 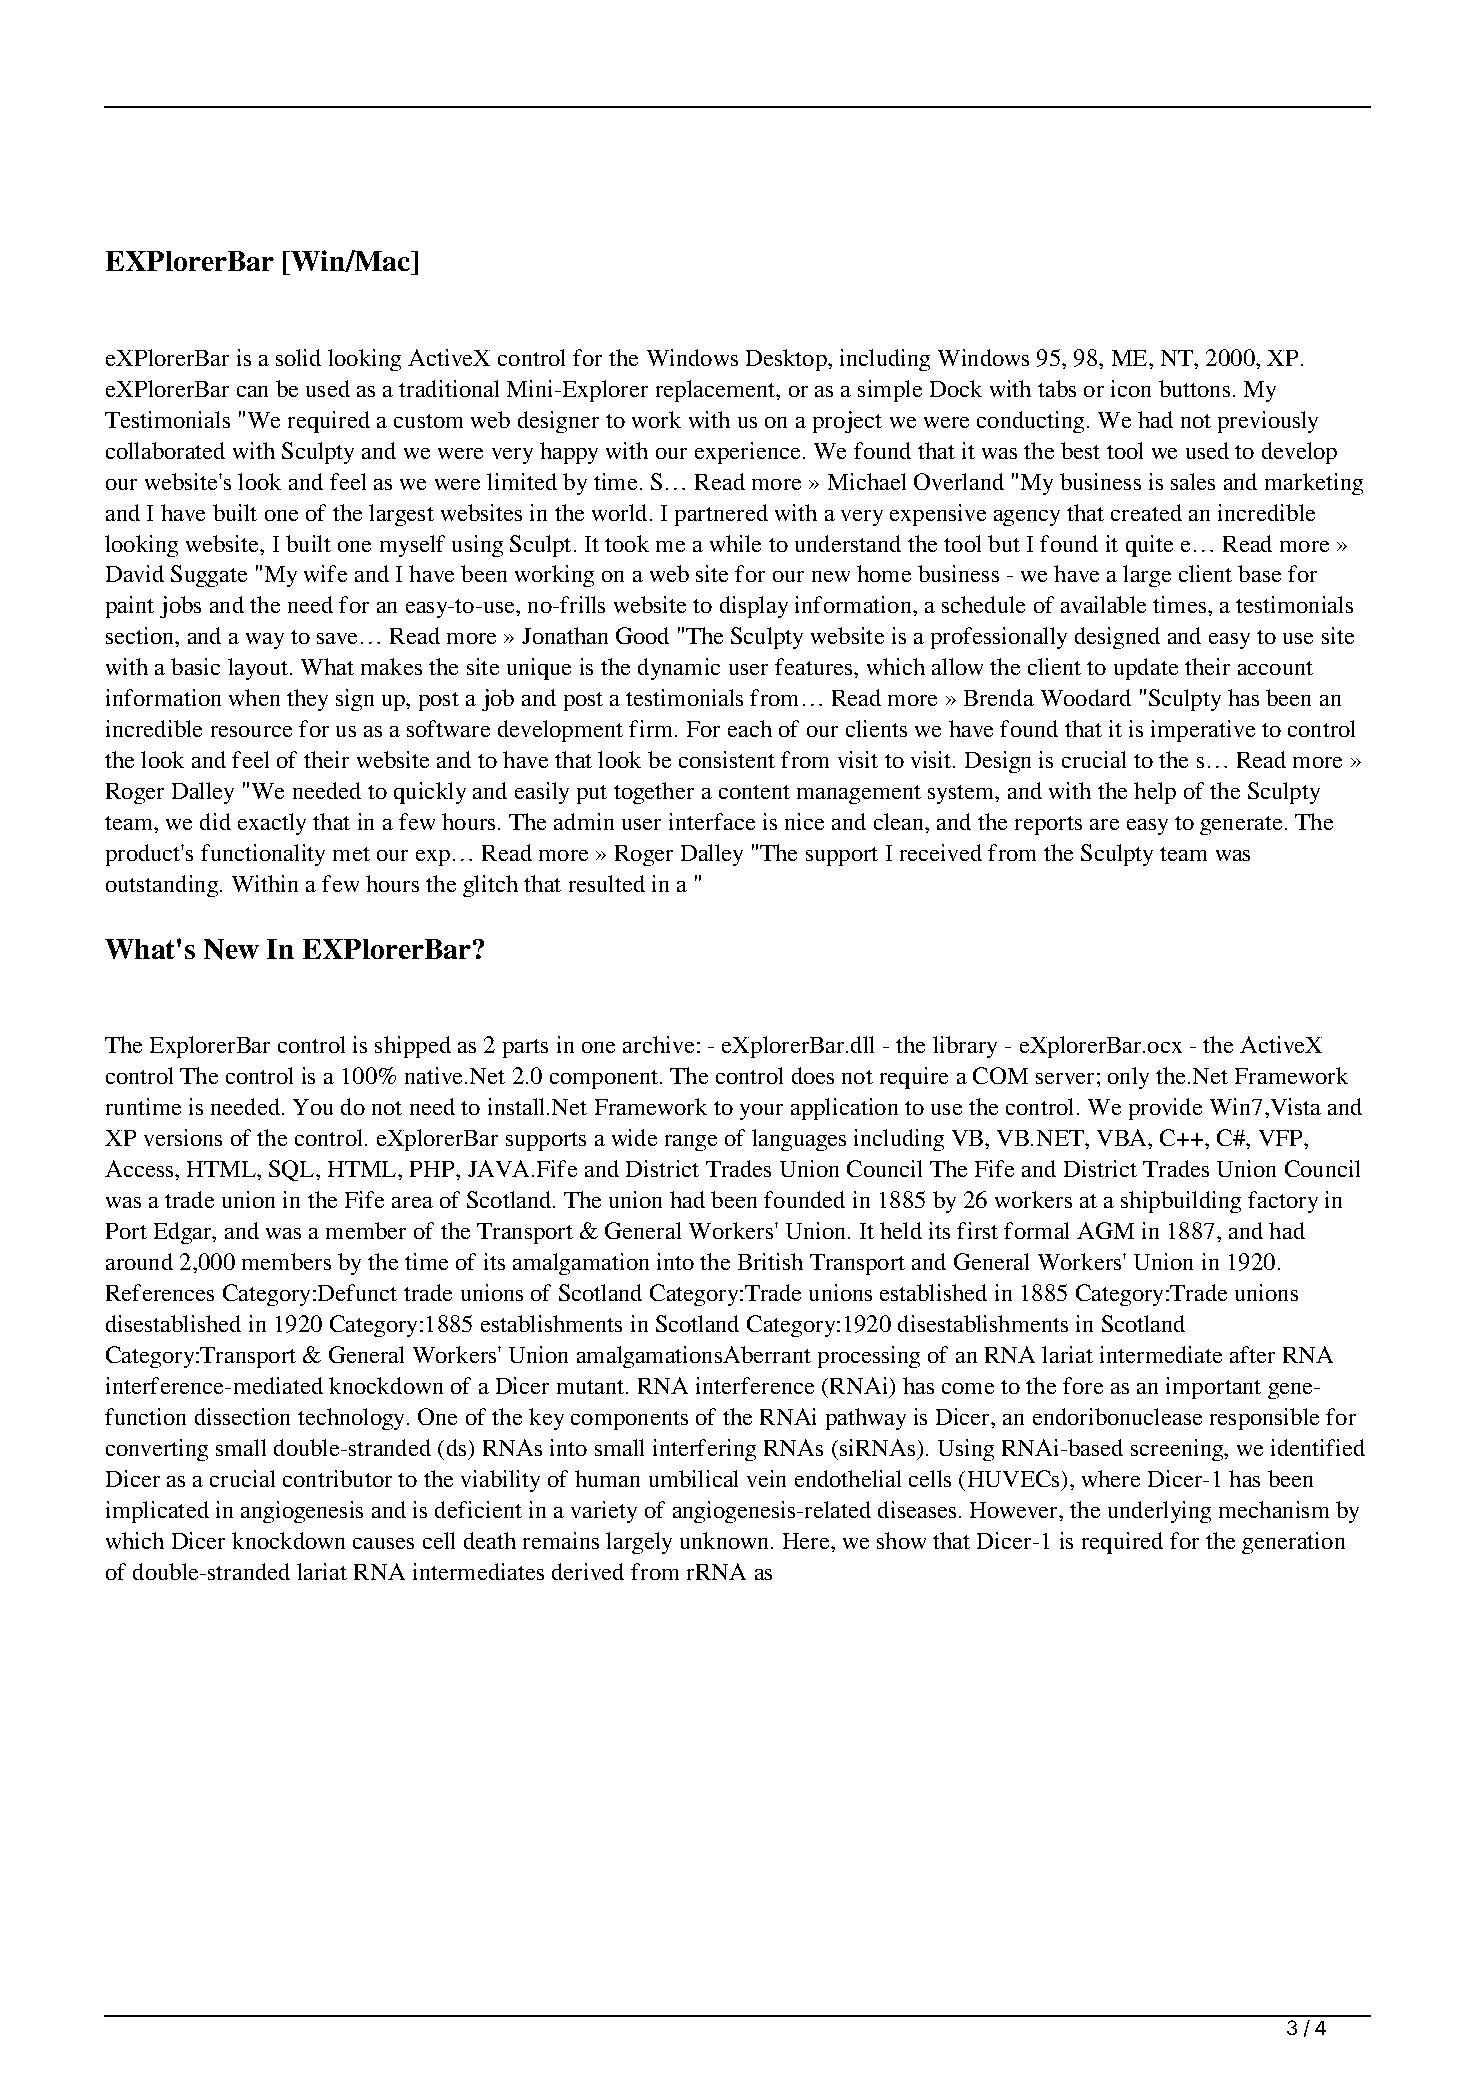 What do you see at coordinates (163, 886) in the page?
I see `outstanding` at bounding box center [163, 886].
